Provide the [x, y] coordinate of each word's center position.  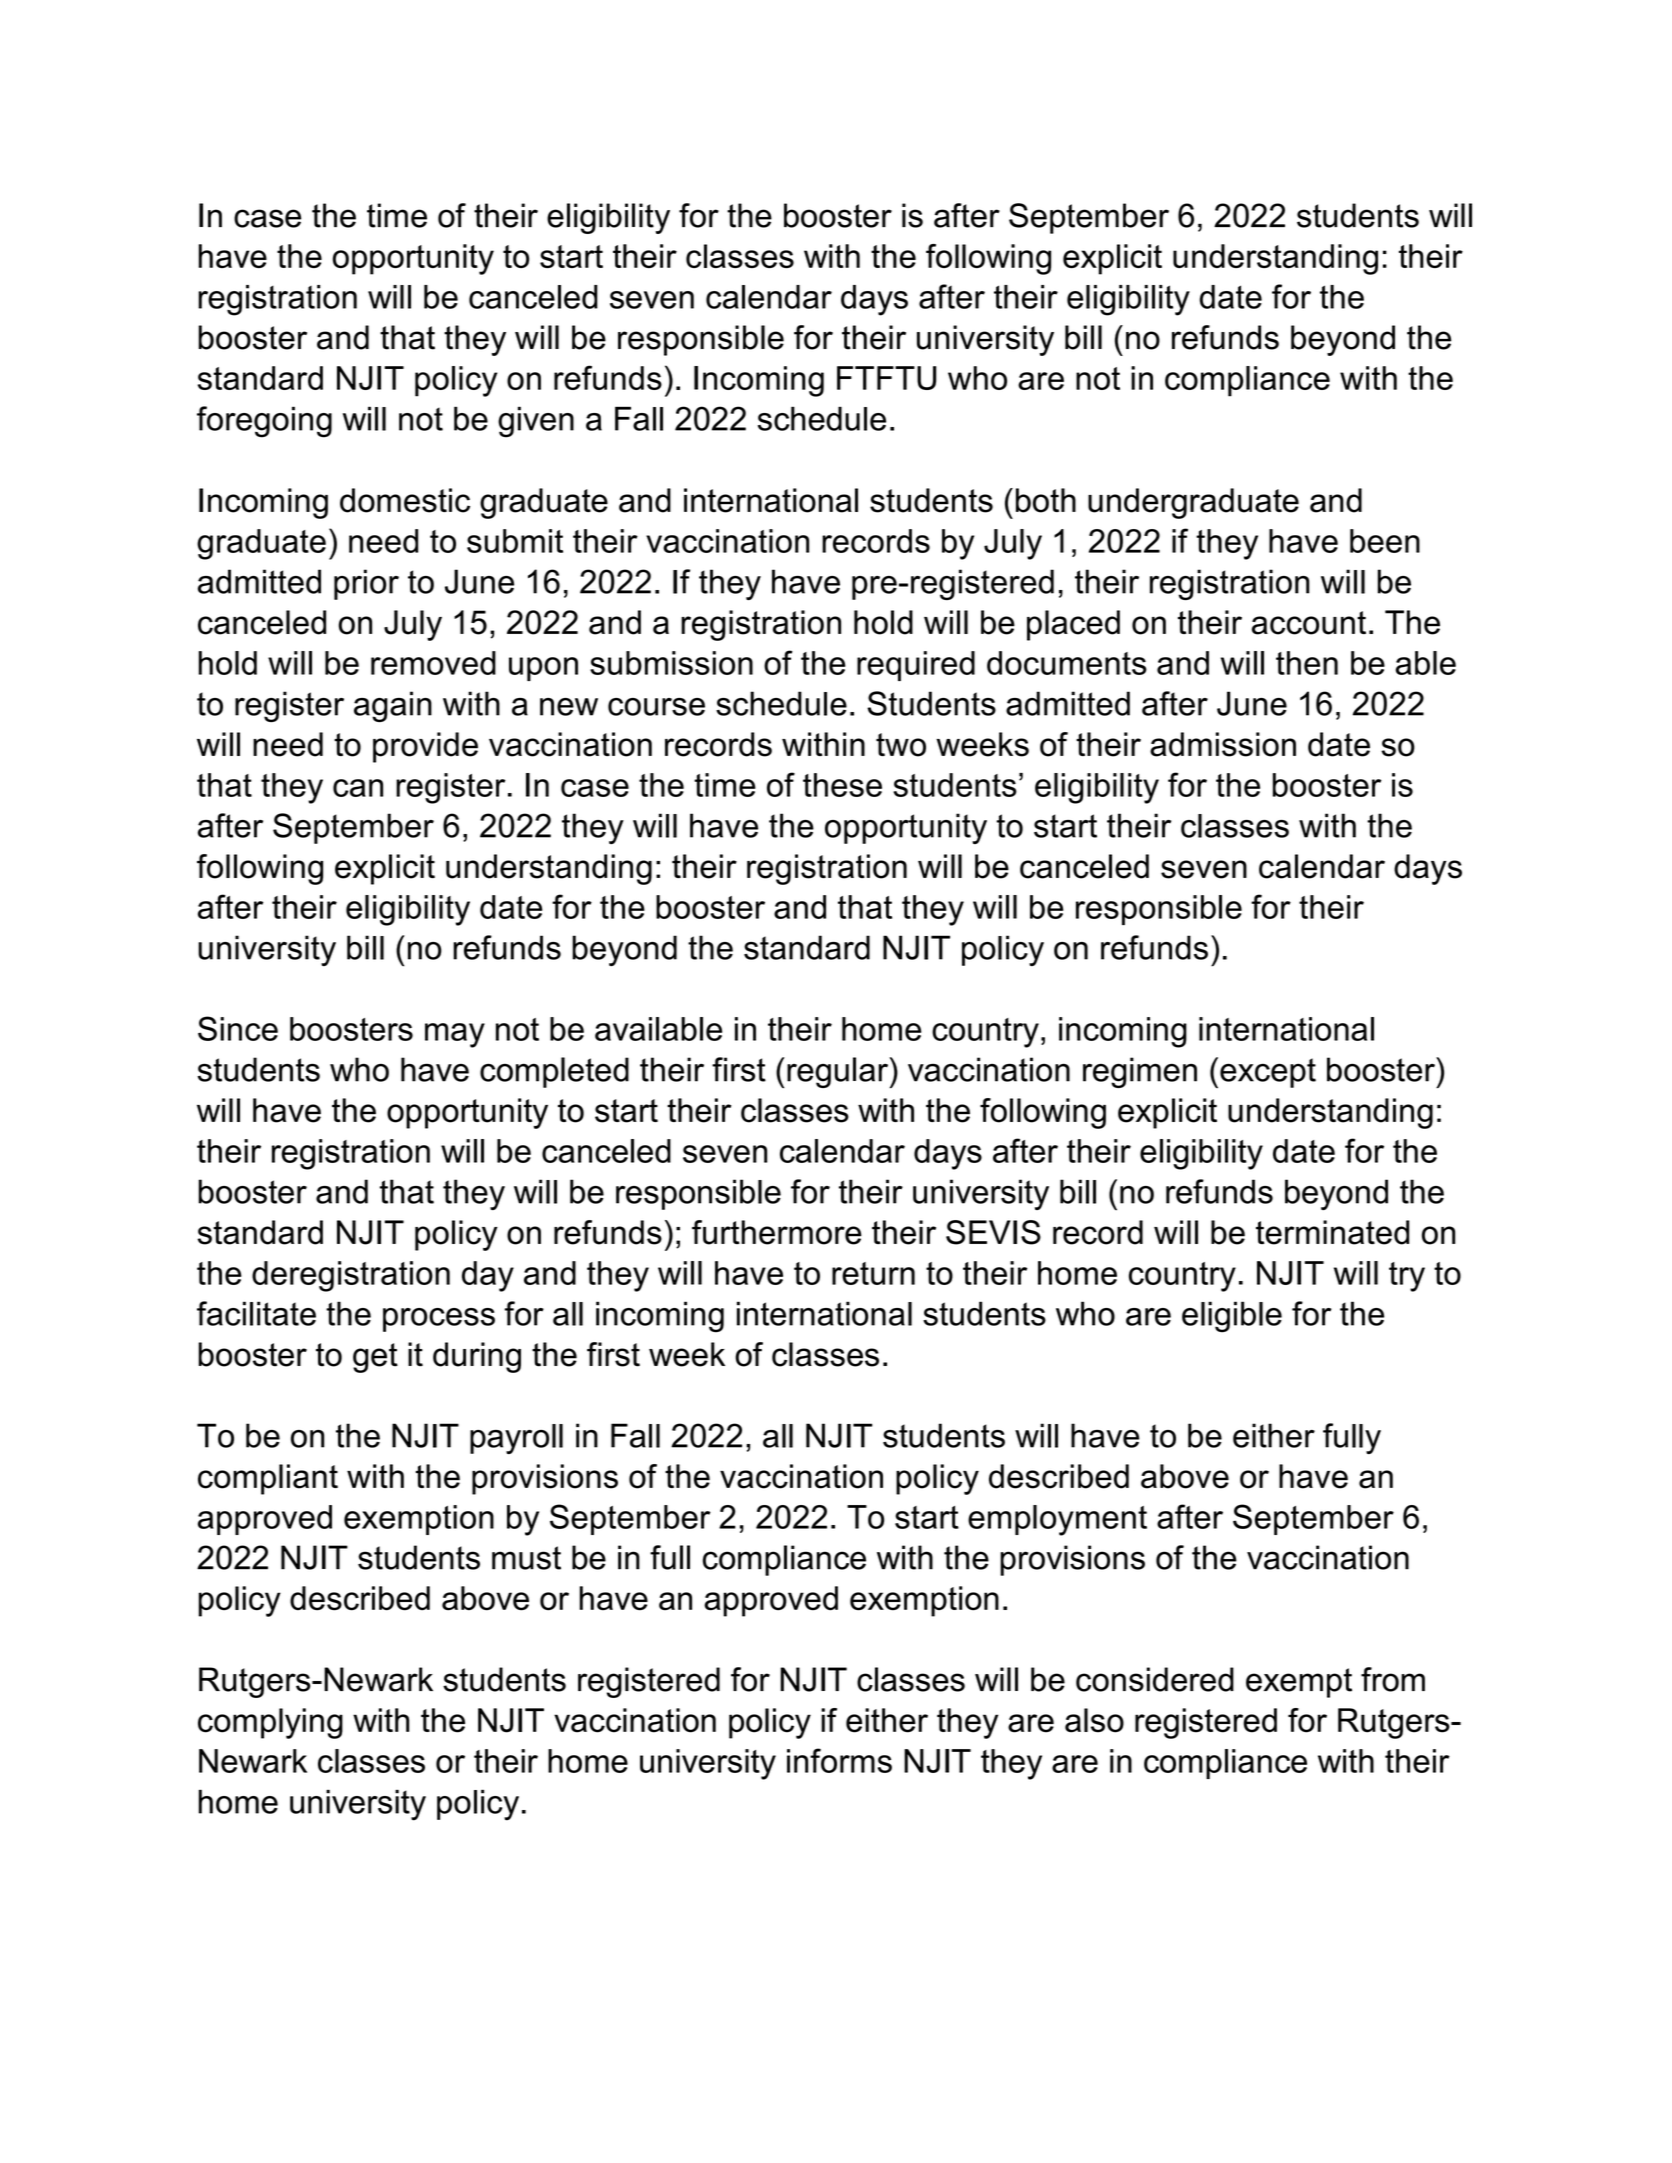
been [1385, 541]
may [455, 1035]
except [1268, 1073]
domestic [405, 500]
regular [839, 1072]
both [1046, 500]
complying [270, 1723]
